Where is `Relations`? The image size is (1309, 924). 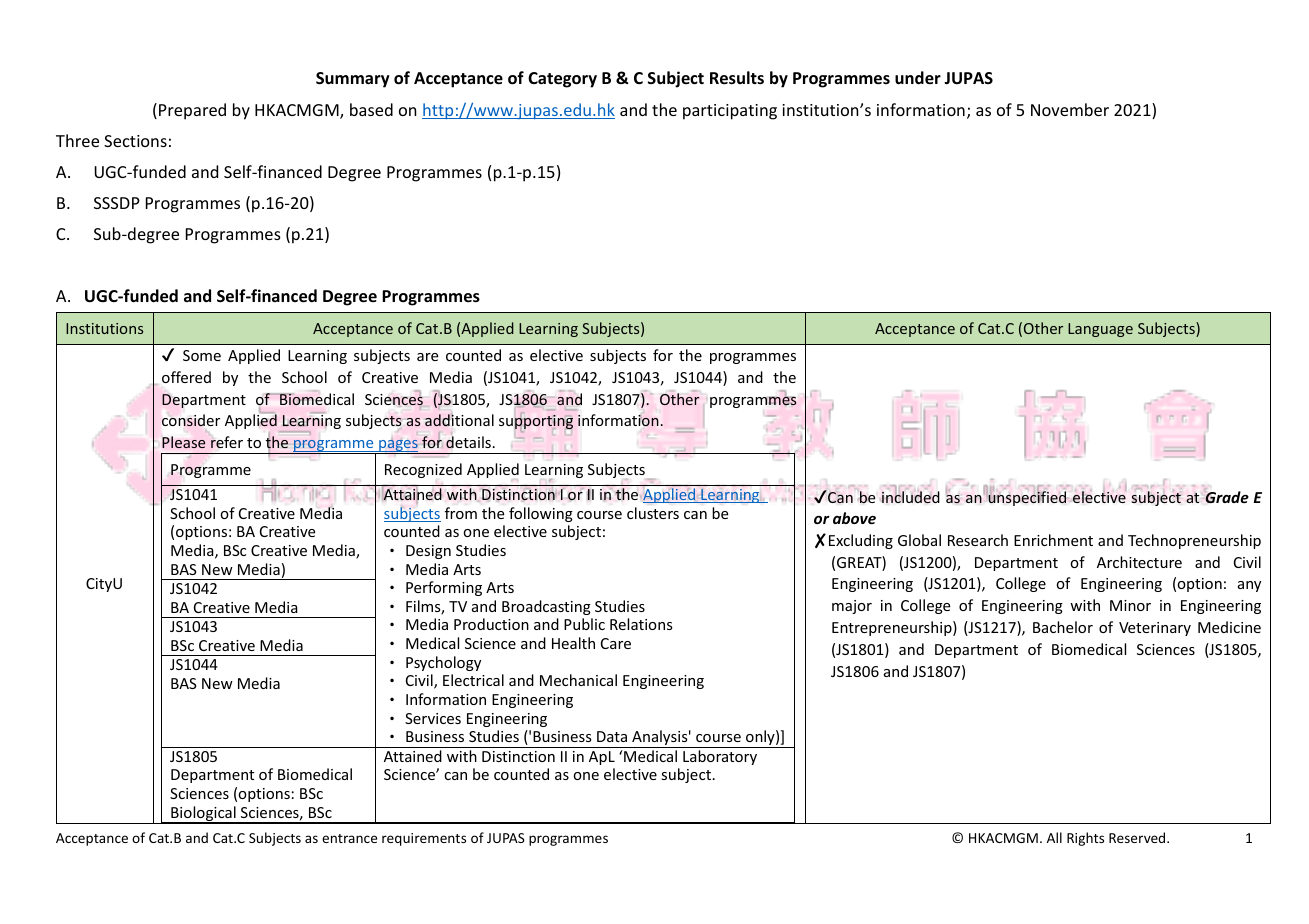 Relations is located at coordinates (641, 624).
